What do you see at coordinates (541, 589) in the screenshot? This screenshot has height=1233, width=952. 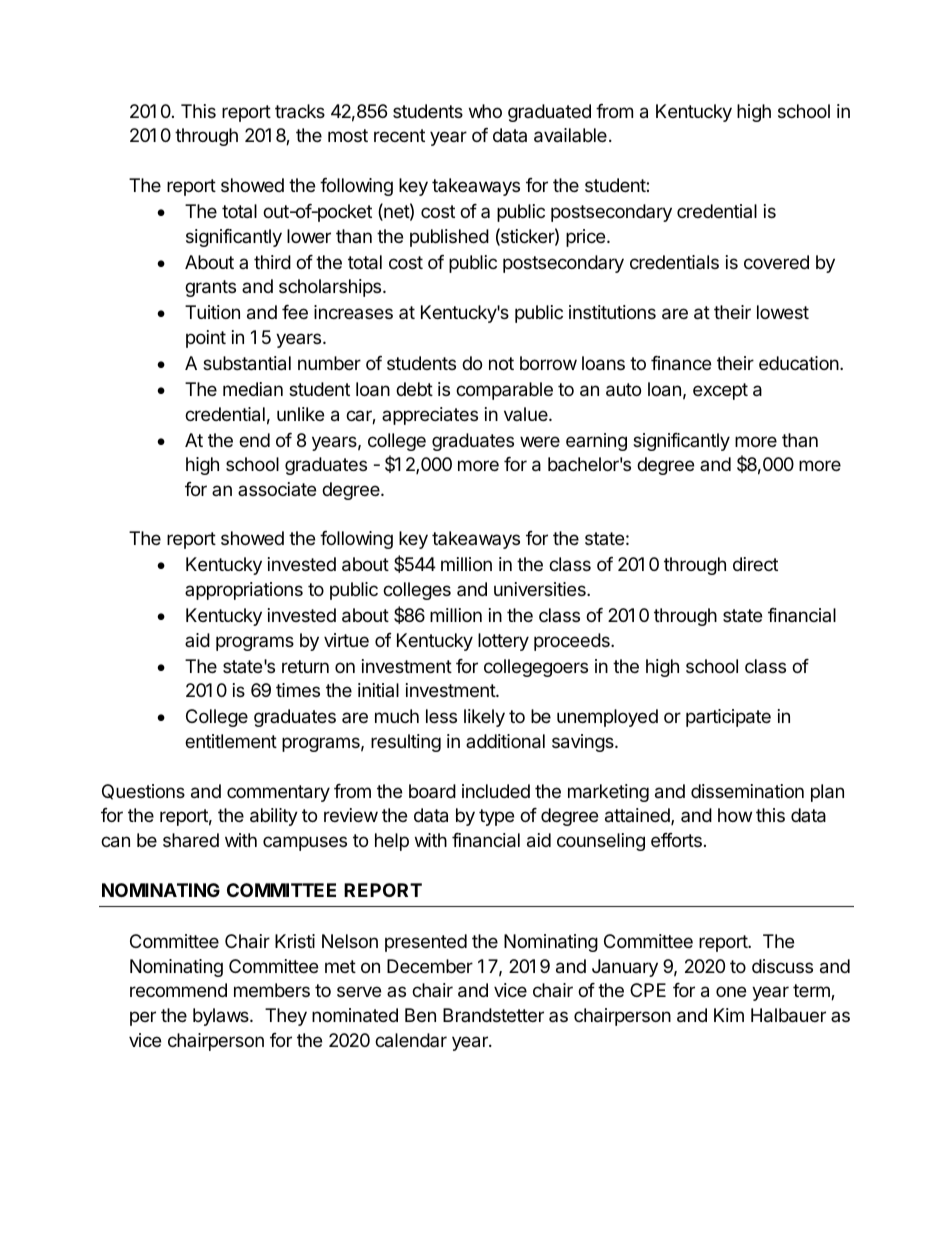 I see `universities` at bounding box center [541, 589].
